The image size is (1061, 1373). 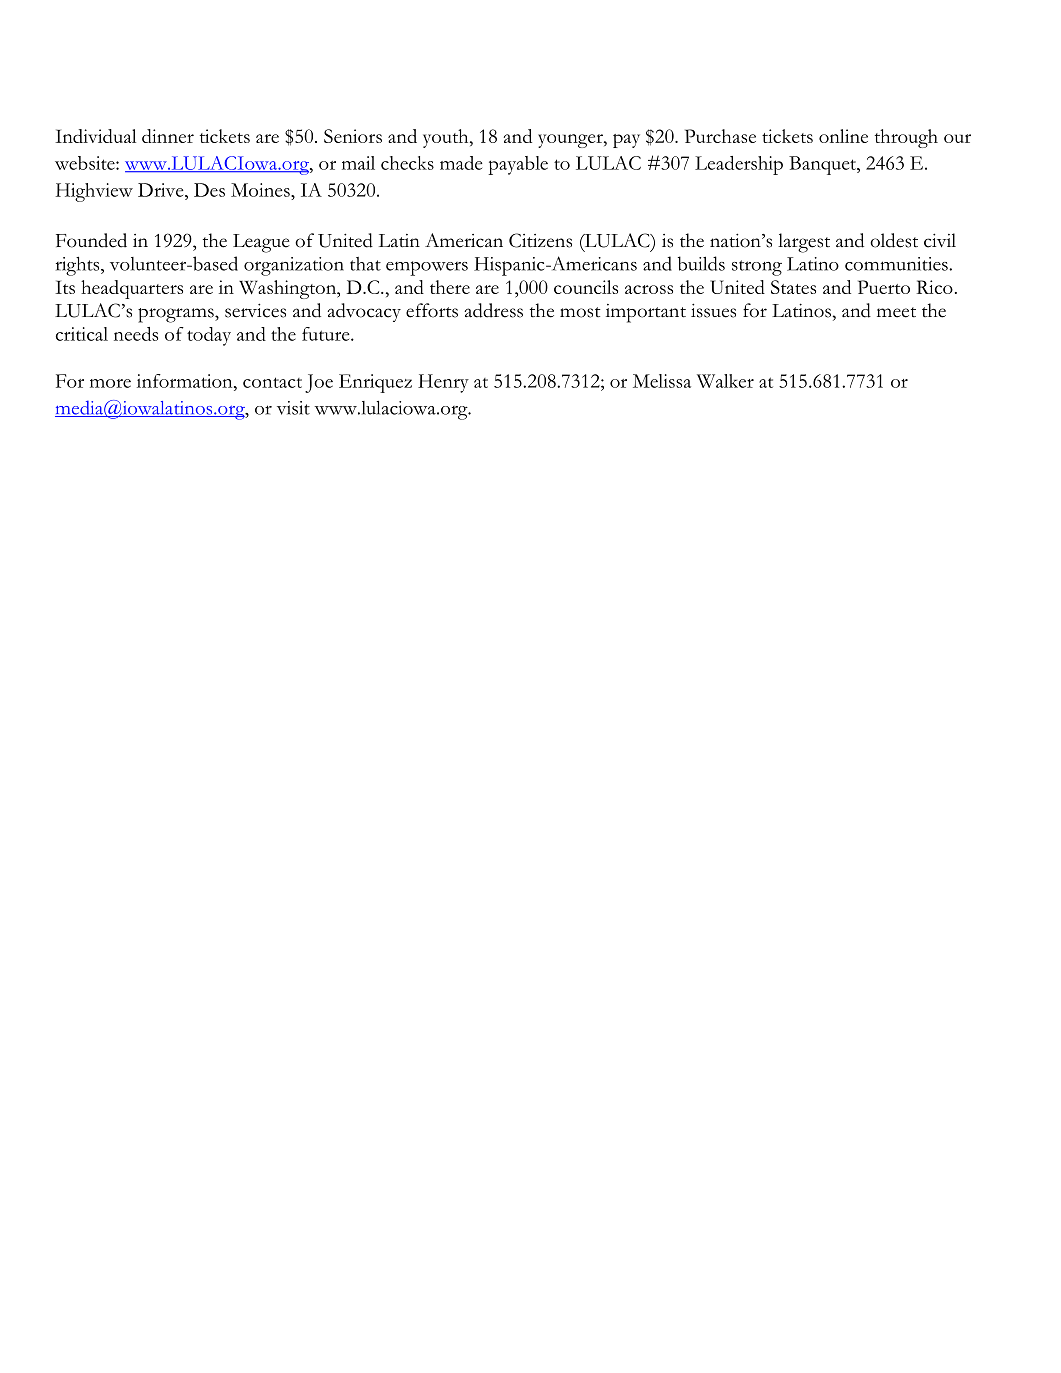 What do you see at coordinates (209, 336) in the screenshot?
I see `today` at bounding box center [209, 336].
